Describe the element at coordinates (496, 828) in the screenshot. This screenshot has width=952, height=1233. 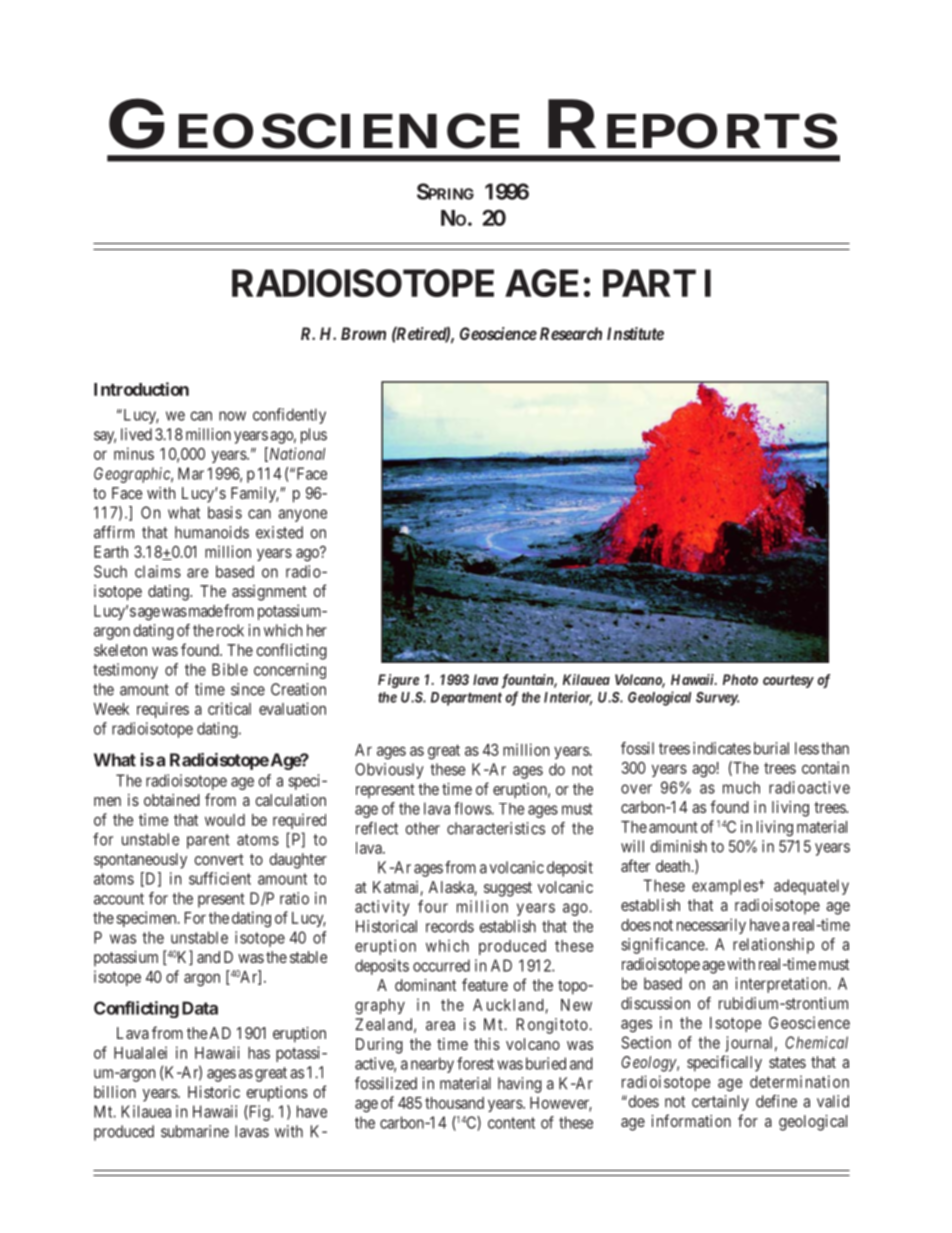
I see `characteristics` at that location.
